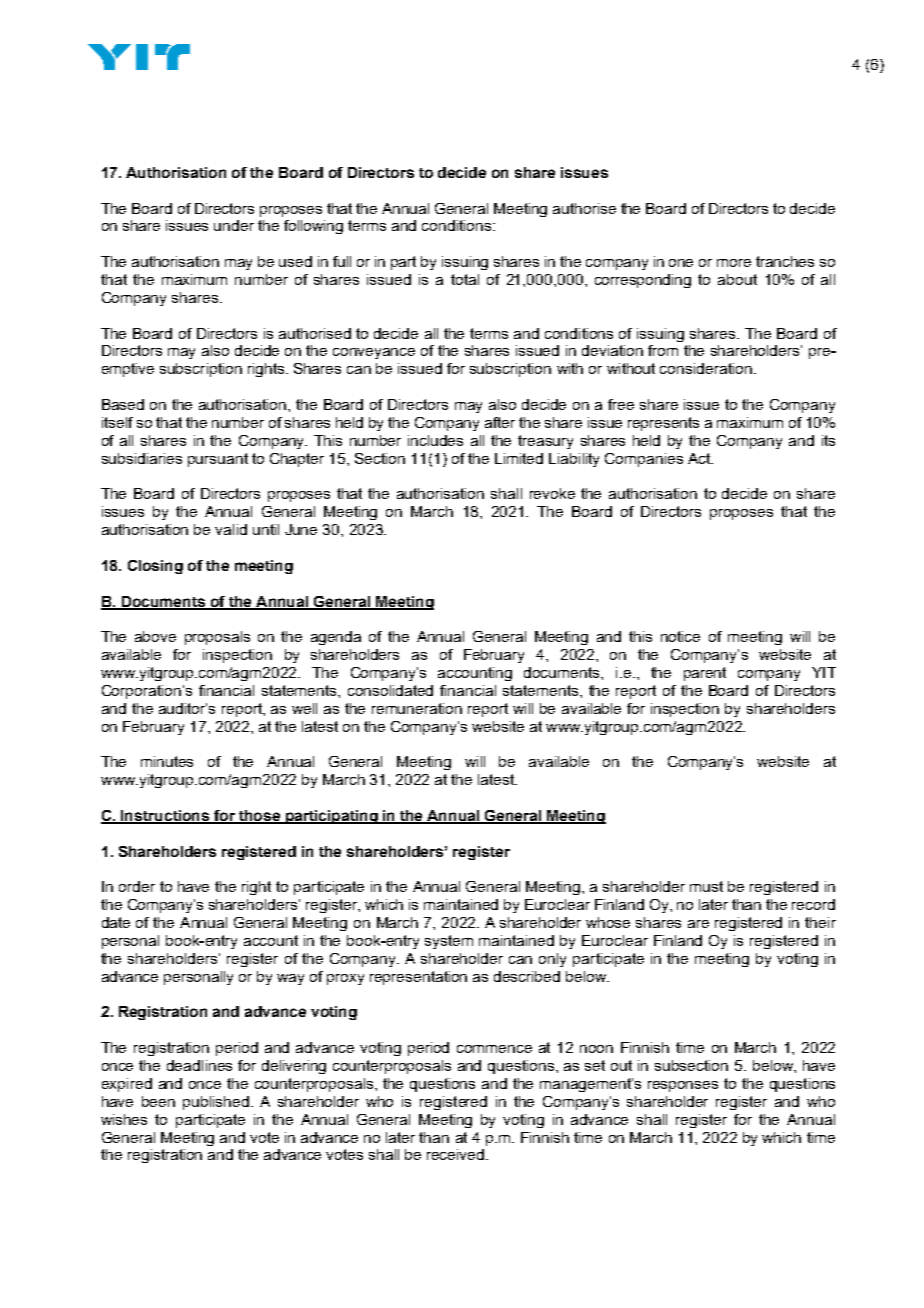 The width and height of the page is (924, 1308). I want to click on published, so click(216, 1103).
